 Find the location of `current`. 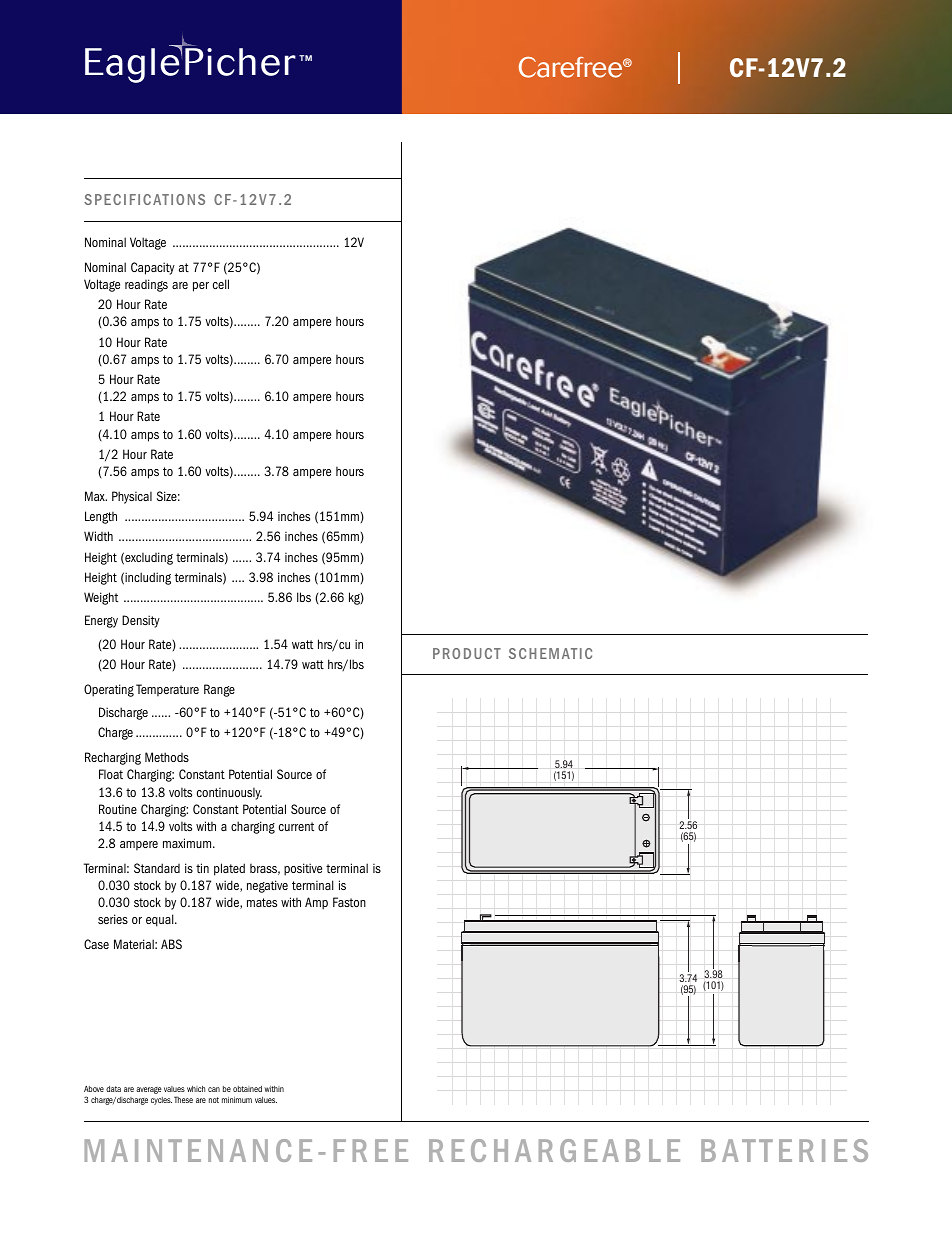

current is located at coordinates (296, 826).
